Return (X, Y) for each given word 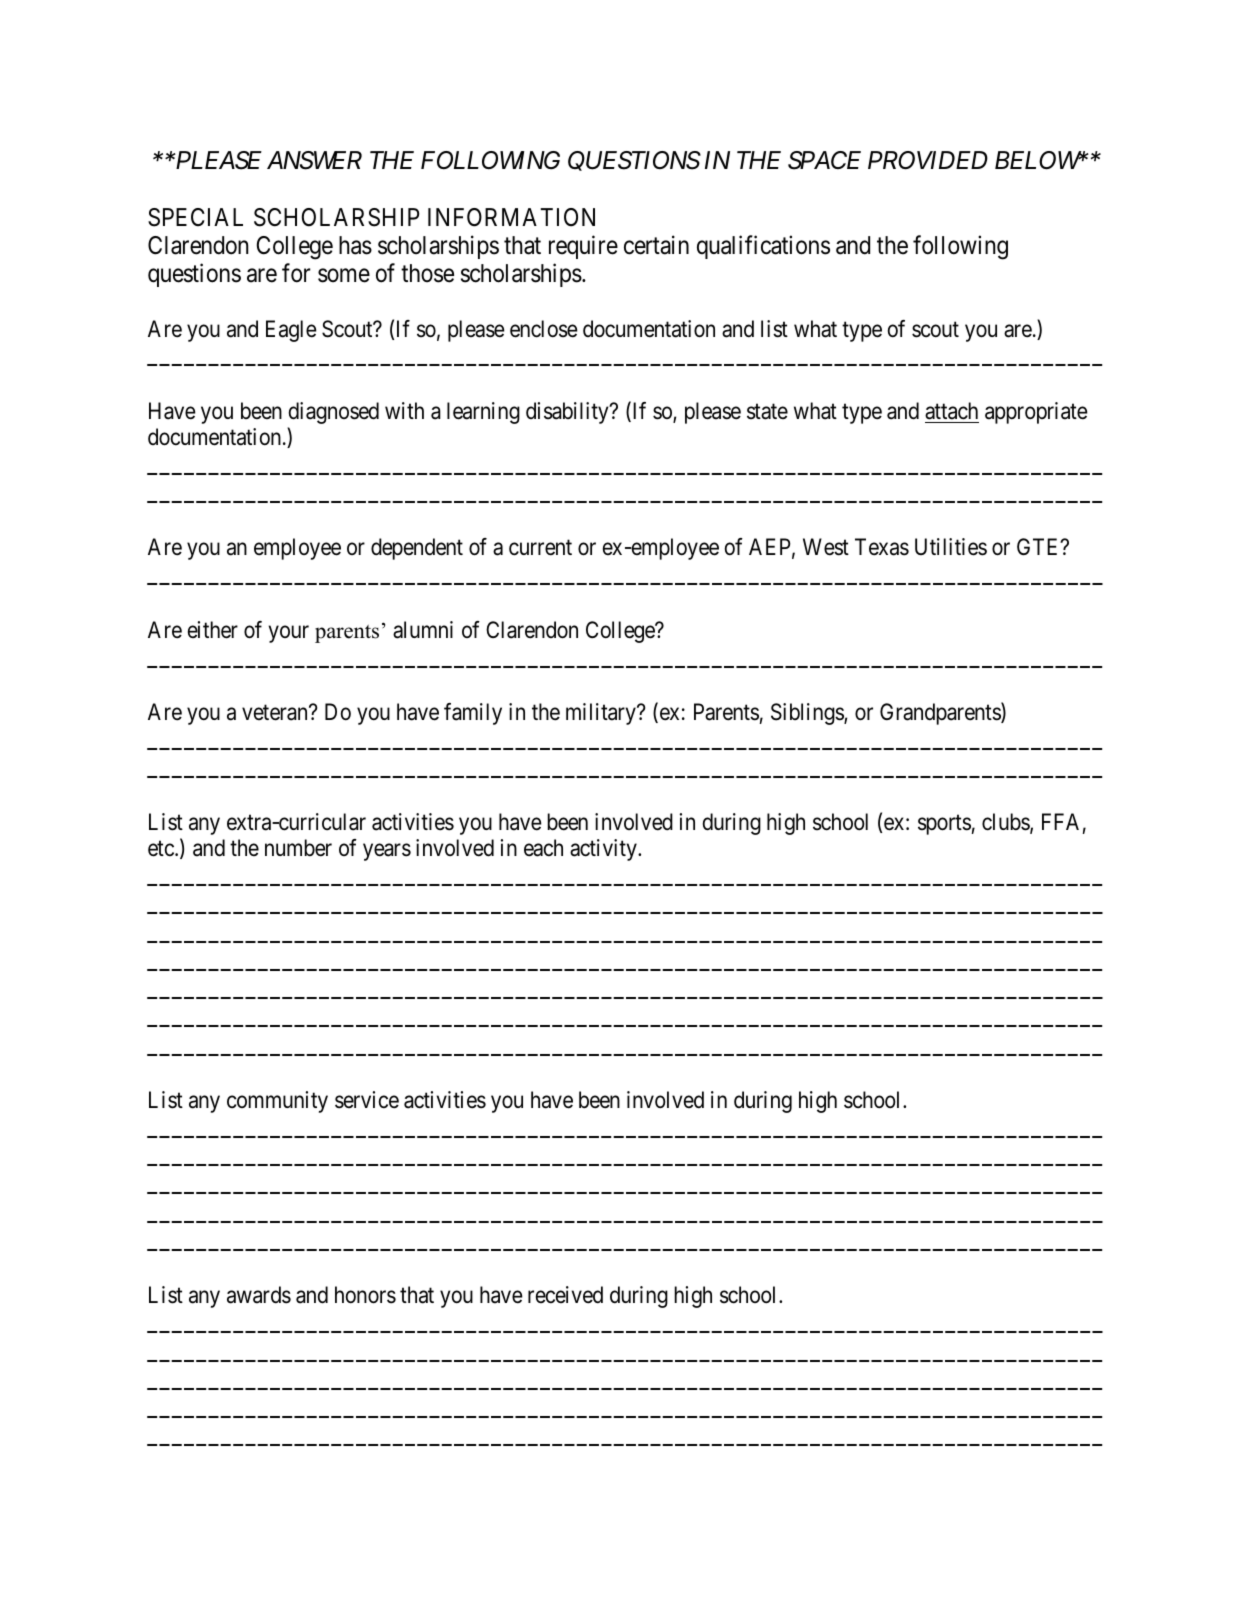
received (565, 1295)
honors (365, 1295)
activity (604, 850)
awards (259, 1295)
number (298, 848)
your (289, 634)
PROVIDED (928, 160)
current (540, 548)
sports (944, 825)
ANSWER (314, 160)
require (583, 247)
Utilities (951, 547)
